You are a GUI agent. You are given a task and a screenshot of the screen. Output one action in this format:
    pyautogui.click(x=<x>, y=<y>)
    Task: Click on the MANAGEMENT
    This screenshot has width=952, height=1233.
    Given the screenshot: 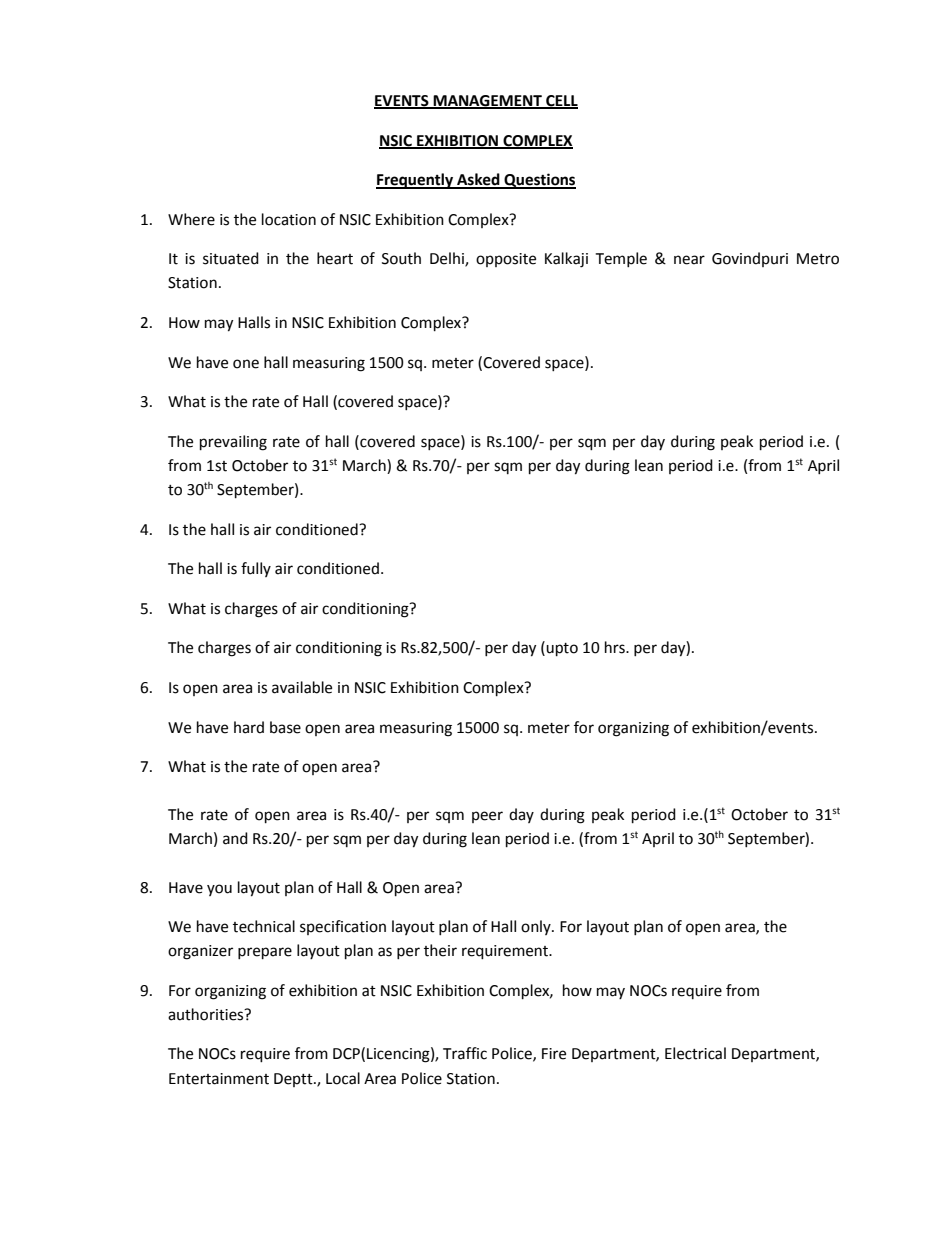 What is the action you would take?
    pyautogui.click(x=487, y=102)
